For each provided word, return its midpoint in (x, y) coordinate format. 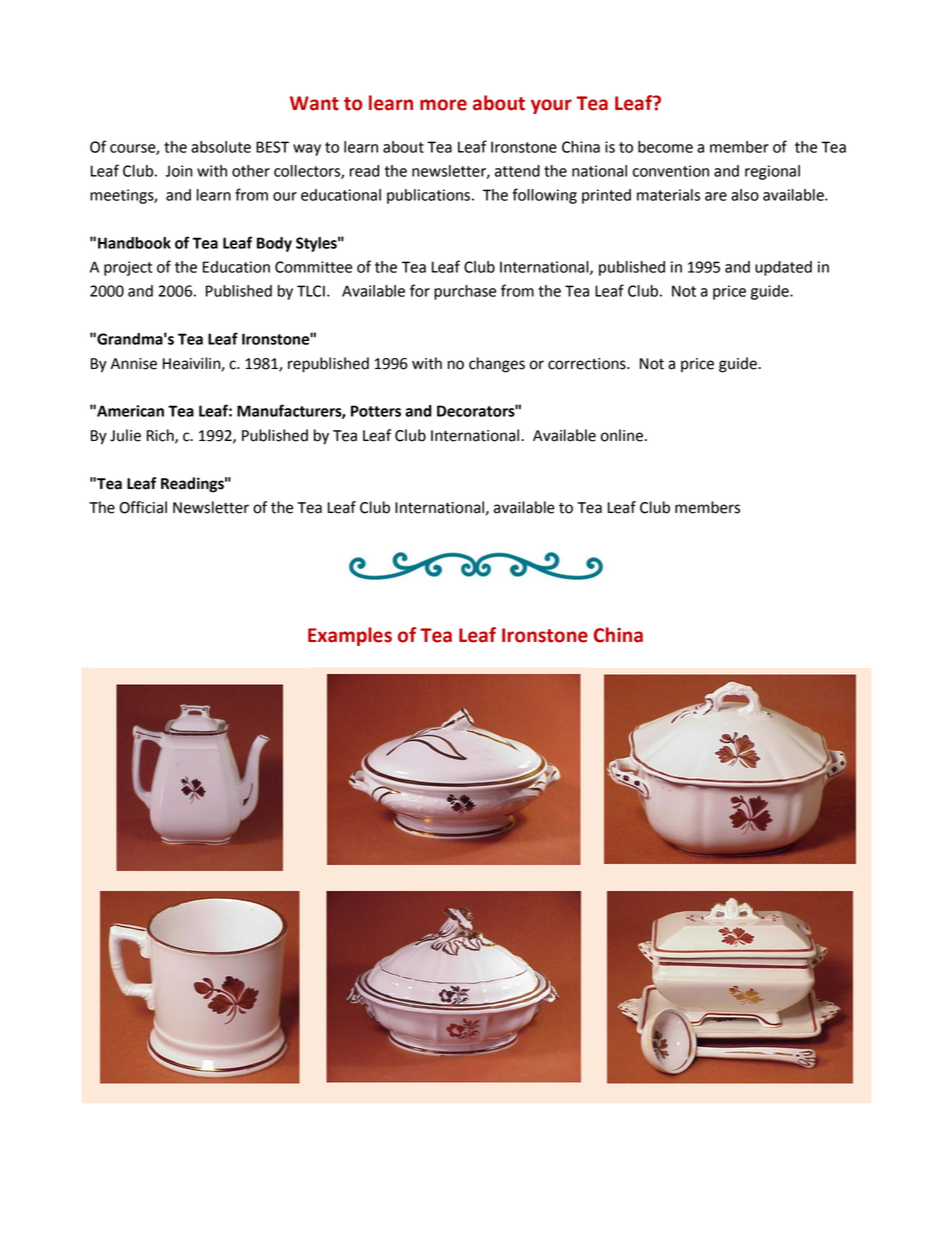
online (622, 435)
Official (143, 507)
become (665, 147)
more (443, 105)
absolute (221, 147)
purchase (465, 292)
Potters (376, 411)
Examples (350, 636)
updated (783, 268)
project (128, 268)
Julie (125, 435)
